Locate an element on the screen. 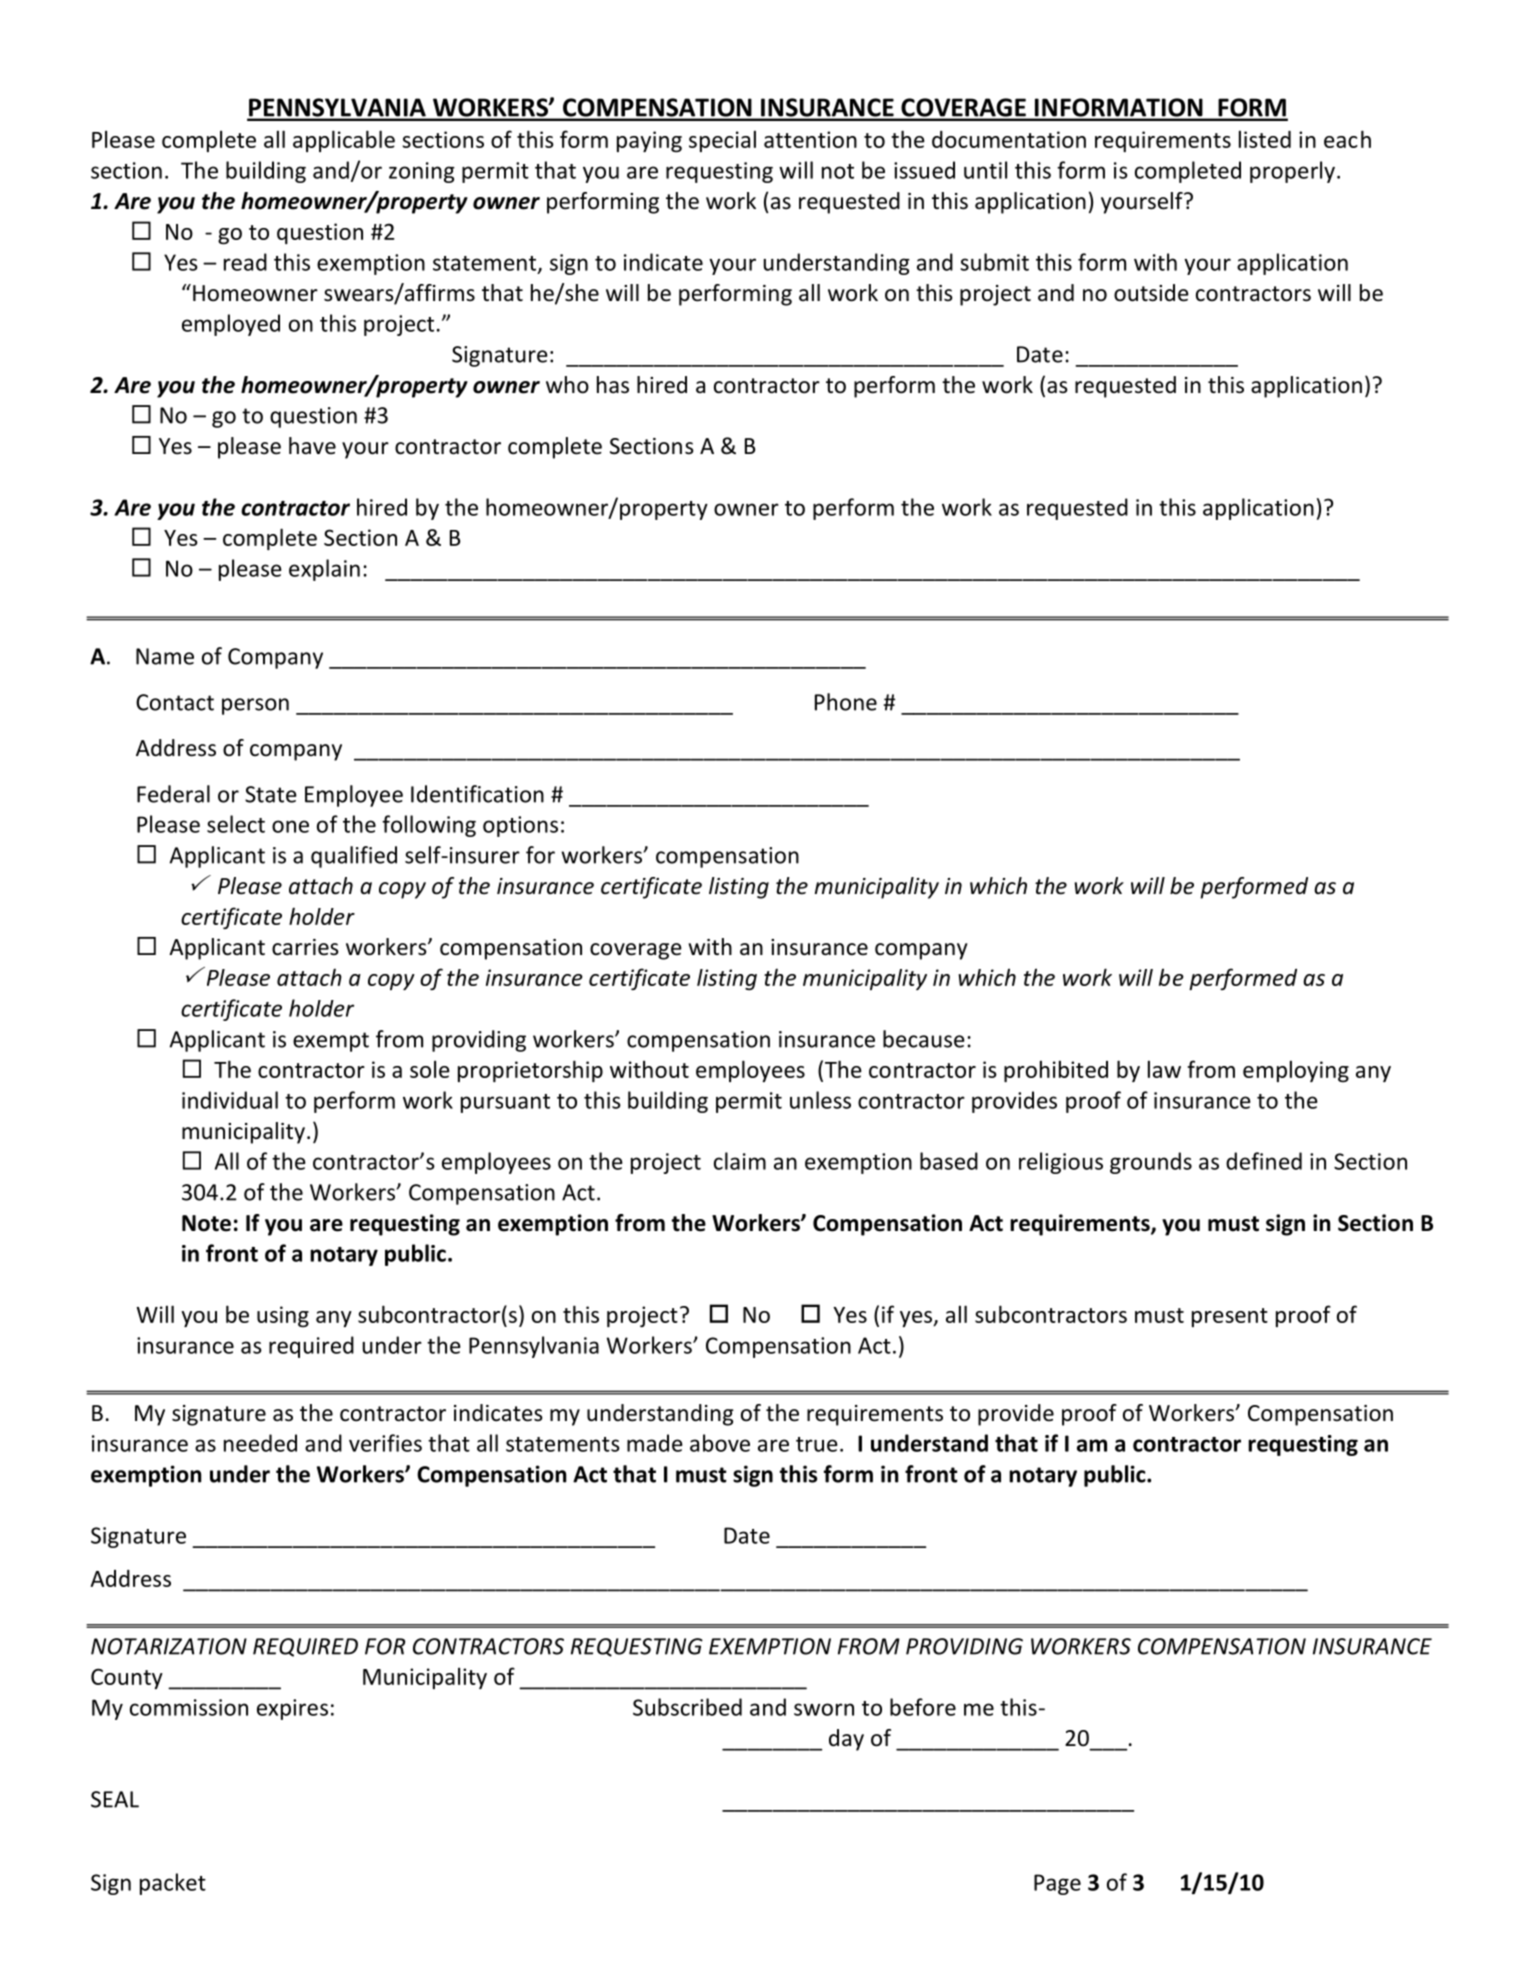  select is located at coordinates (236, 824).
